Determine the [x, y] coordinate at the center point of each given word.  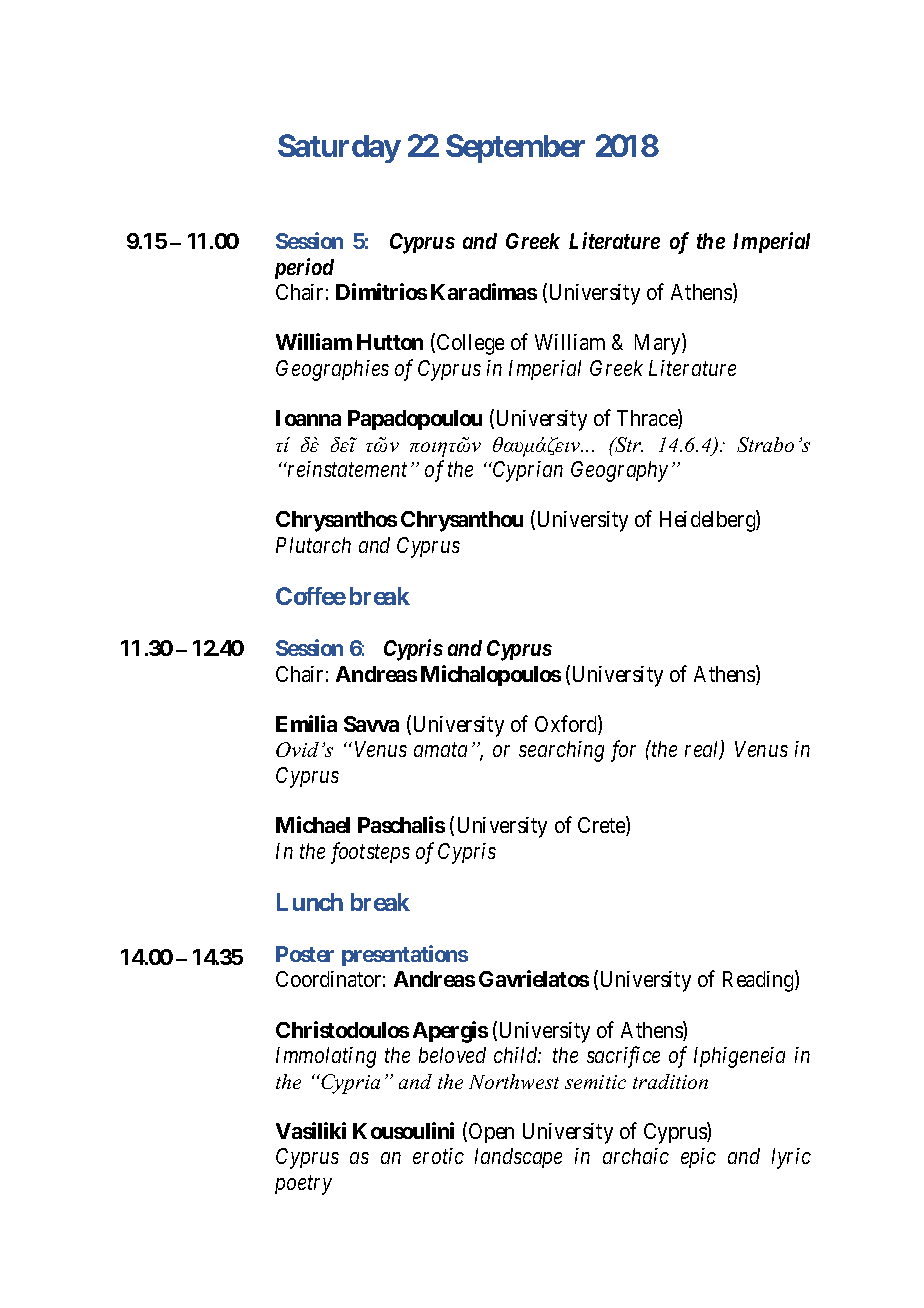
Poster [305, 954]
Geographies [332, 370]
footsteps [370, 853]
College [470, 344]
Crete [602, 826]
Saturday [339, 148]
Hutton [390, 342]
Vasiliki [311, 1130]
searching [561, 751]
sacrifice [623, 1057]
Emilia [306, 723]
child [517, 1055]
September [515, 148]
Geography [619, 471]
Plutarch [313, 545]
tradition [670, 1081]
